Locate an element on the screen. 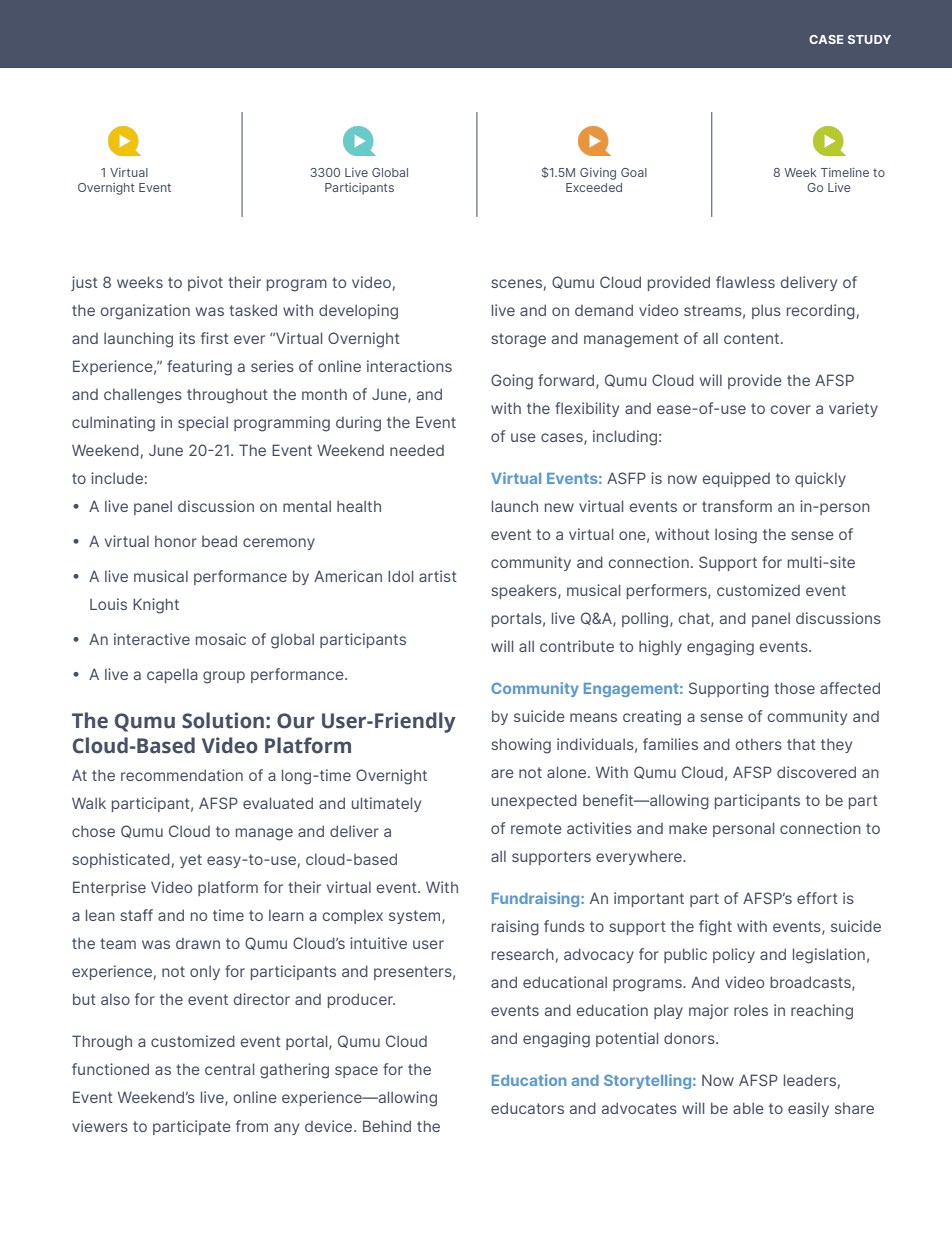  those is located at coordinates (794, 688).
